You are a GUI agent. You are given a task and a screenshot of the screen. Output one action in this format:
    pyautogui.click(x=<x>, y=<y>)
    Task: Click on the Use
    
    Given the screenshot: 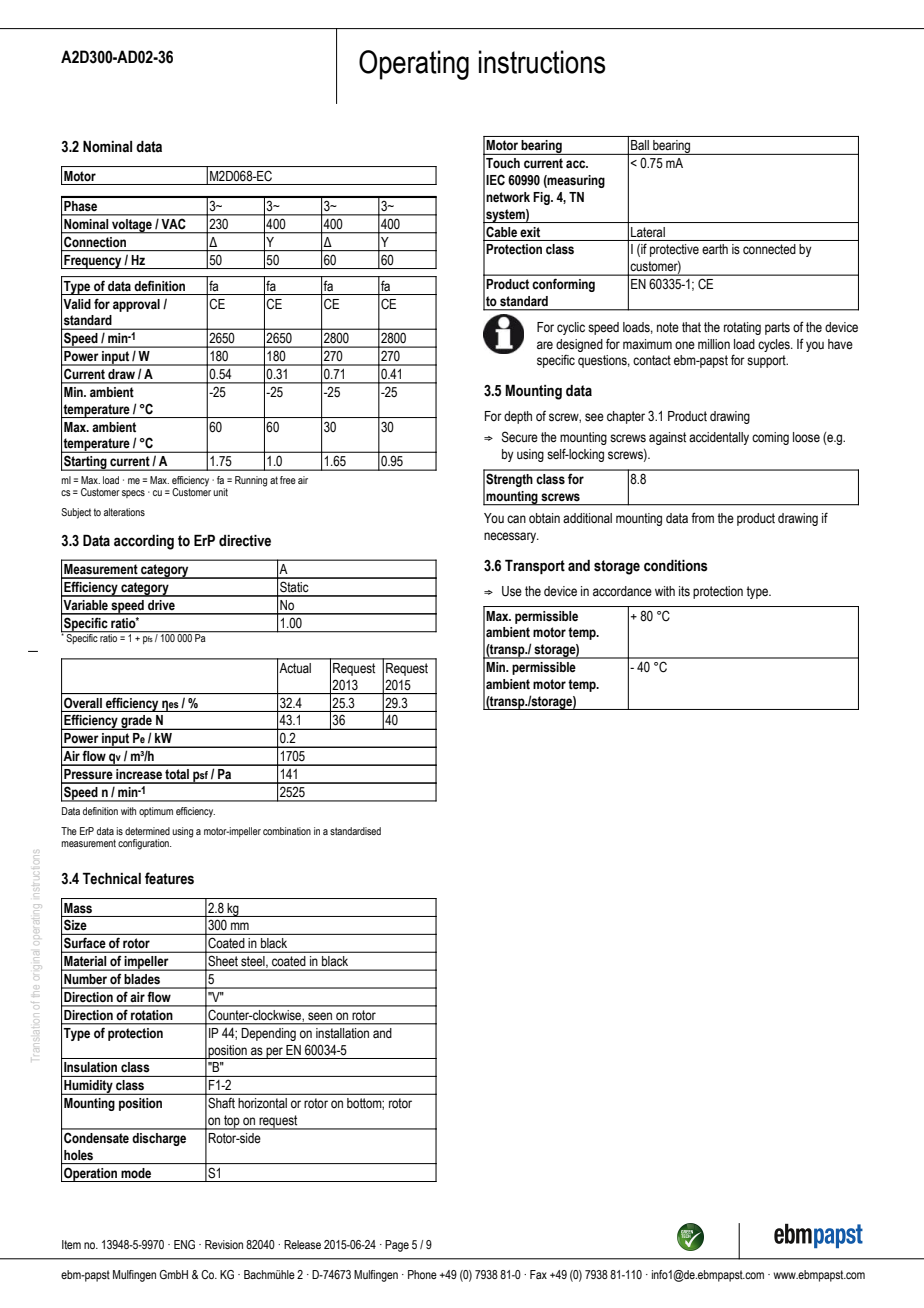 What is the action you would take?
    pyautogui.click(x=512, y=591)
